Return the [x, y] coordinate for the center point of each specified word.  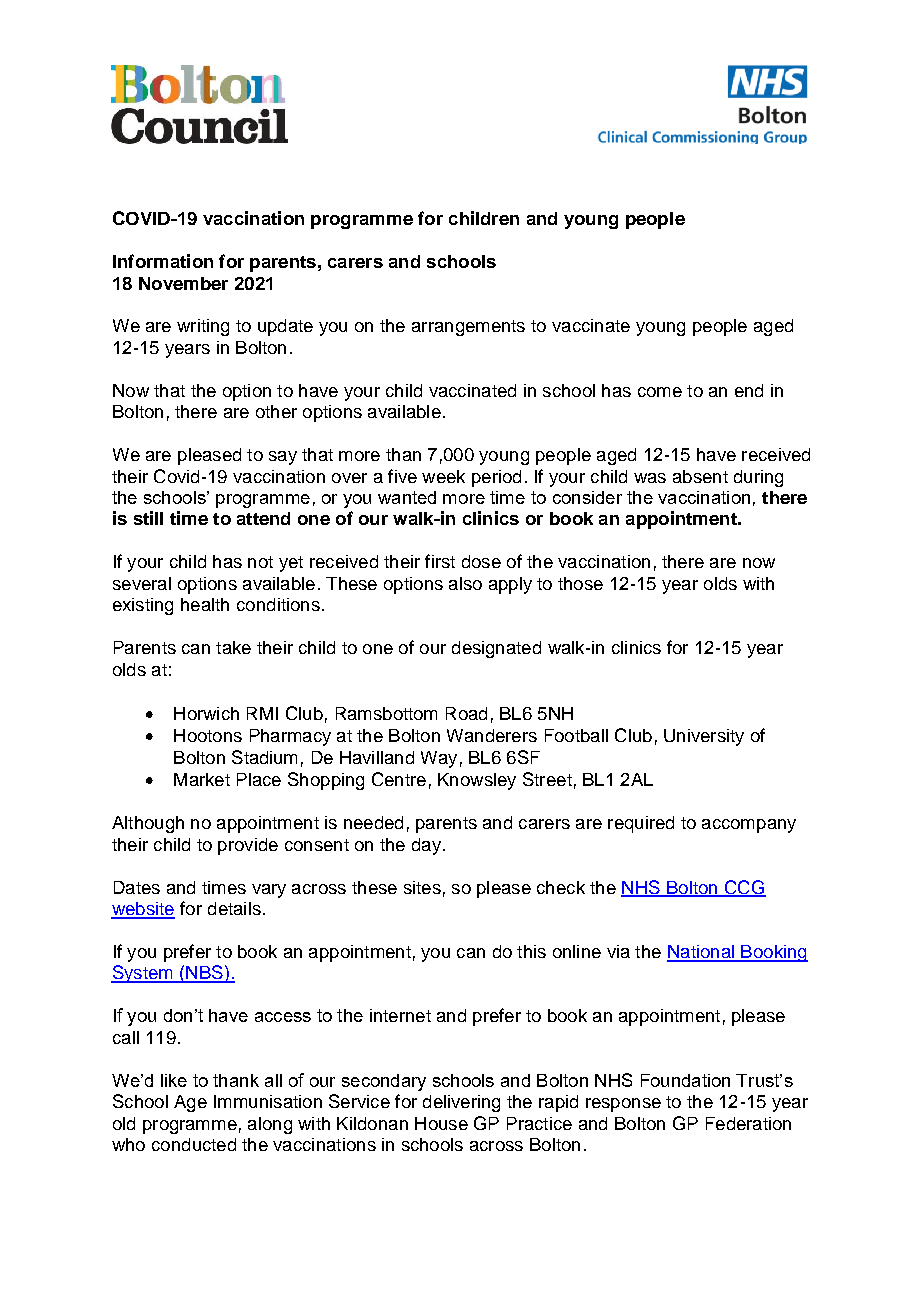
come [660, 392]
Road [466, 713]
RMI [262, 713]
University [704, 737]
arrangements [468, 328]
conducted [194, 1144]
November [183, 283]
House [441, 1123]
